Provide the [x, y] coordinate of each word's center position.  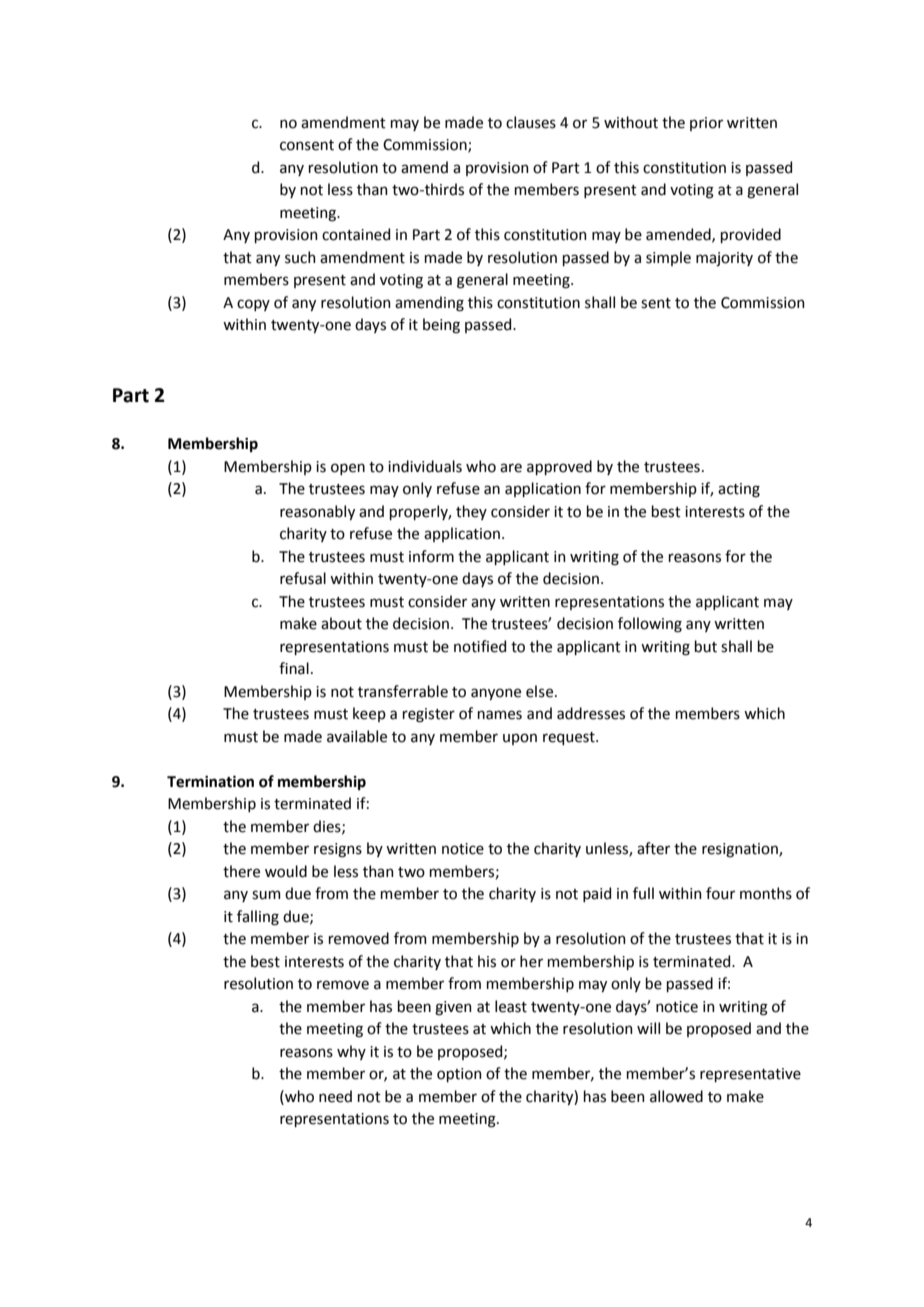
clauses [531, 122]
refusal [303, 578]
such [300, 257]
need [335, 1096]
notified [480, 646]
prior [706, 124]
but [706, 646]
